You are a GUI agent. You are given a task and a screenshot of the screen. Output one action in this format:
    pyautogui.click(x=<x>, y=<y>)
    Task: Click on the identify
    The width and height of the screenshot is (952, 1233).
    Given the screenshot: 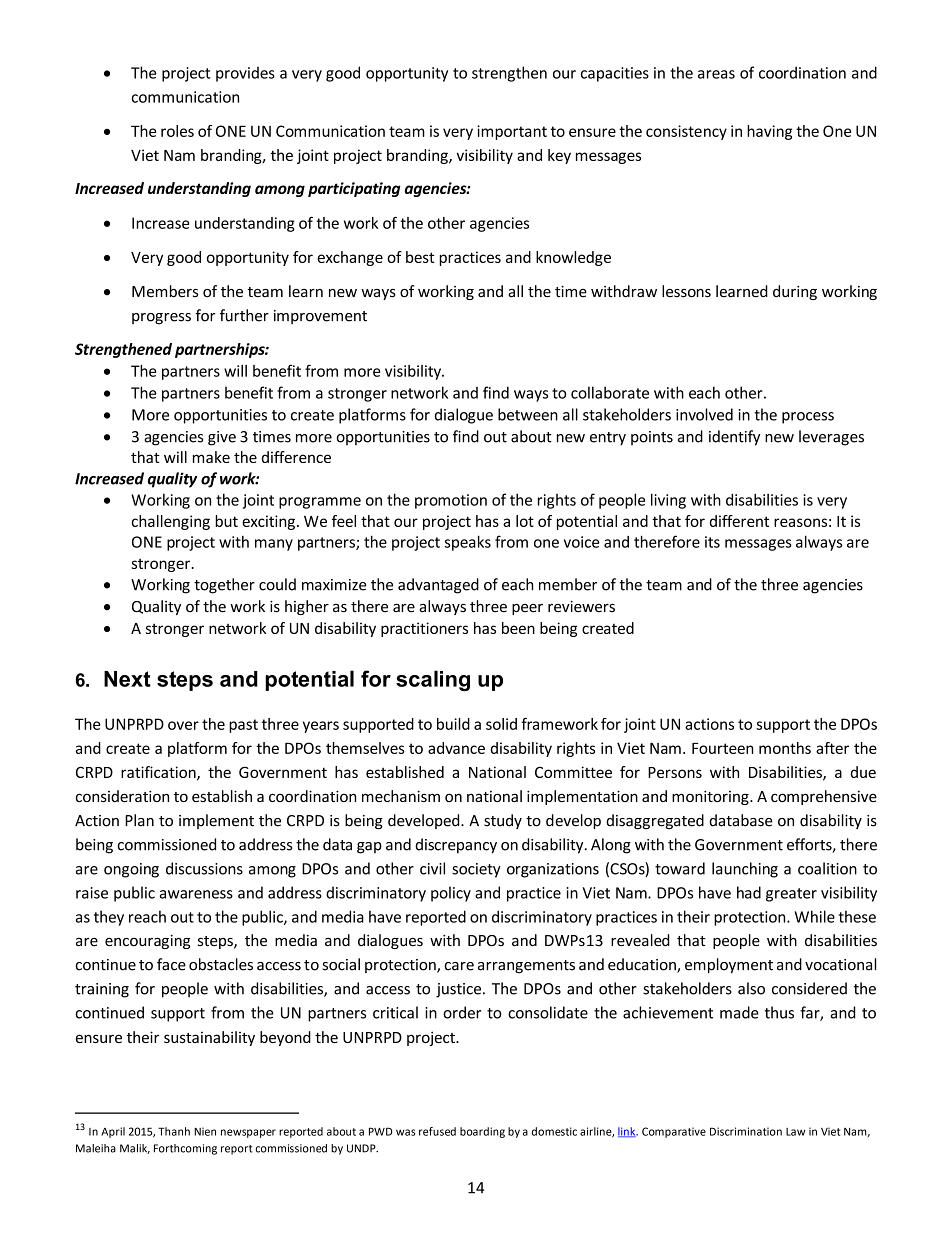 What is the action you would take?
    pyautogui.click(x=734, y=438)
